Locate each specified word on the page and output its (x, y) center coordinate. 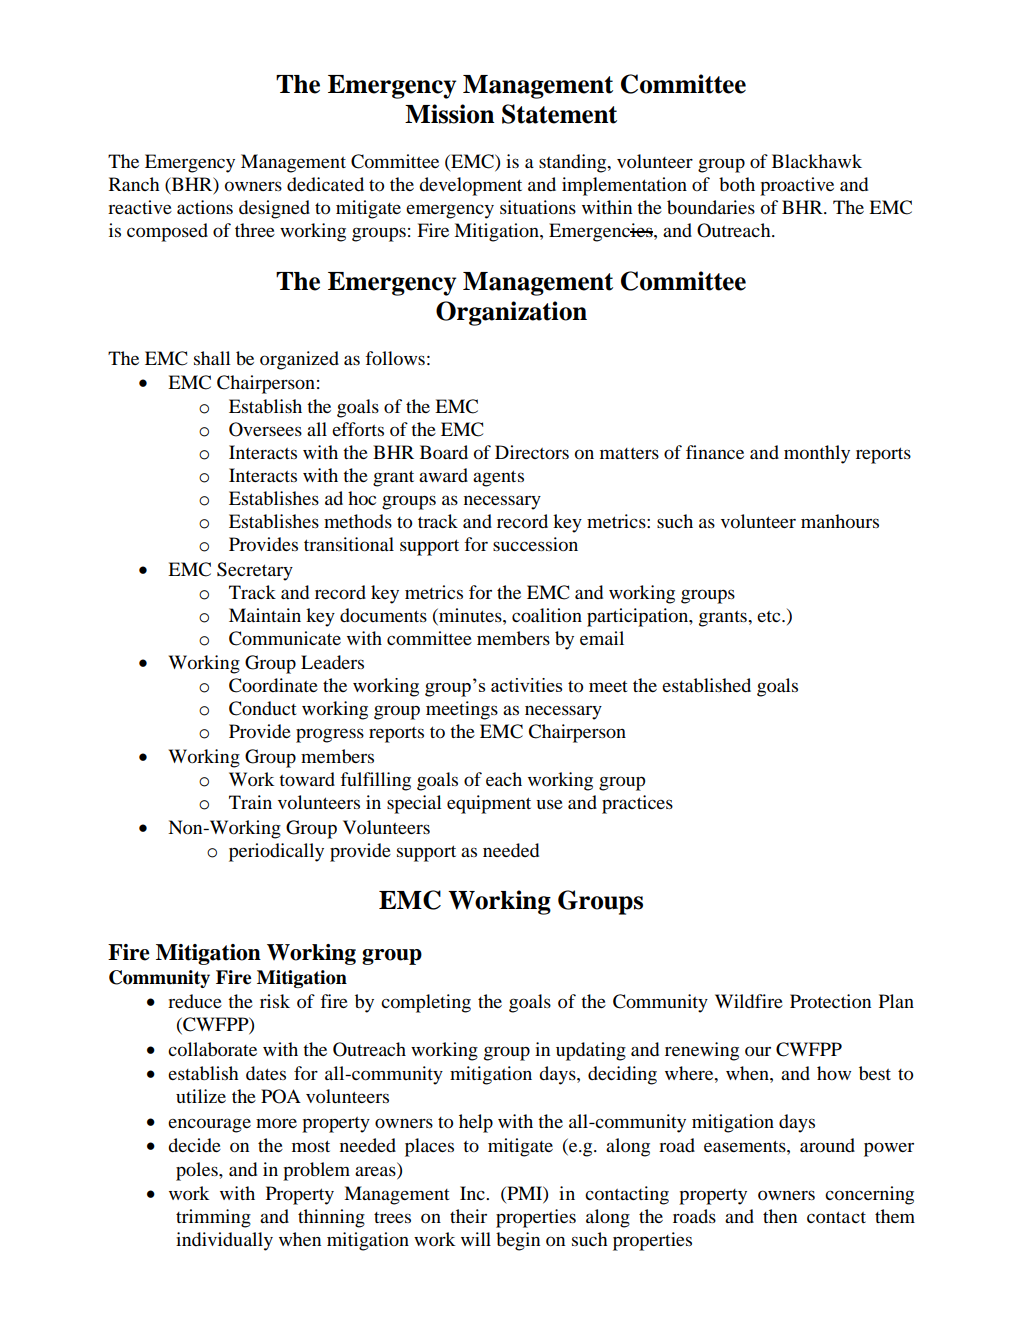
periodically (276, 852)
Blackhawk (817, 161)
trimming (213, 1218)
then (780, 1216)
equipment (489, 804)
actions (205, 207)
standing (574, 163)
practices (637, 804)
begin (518, 1241)
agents (498, 478)
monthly (817, 454)
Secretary (255, 571)
